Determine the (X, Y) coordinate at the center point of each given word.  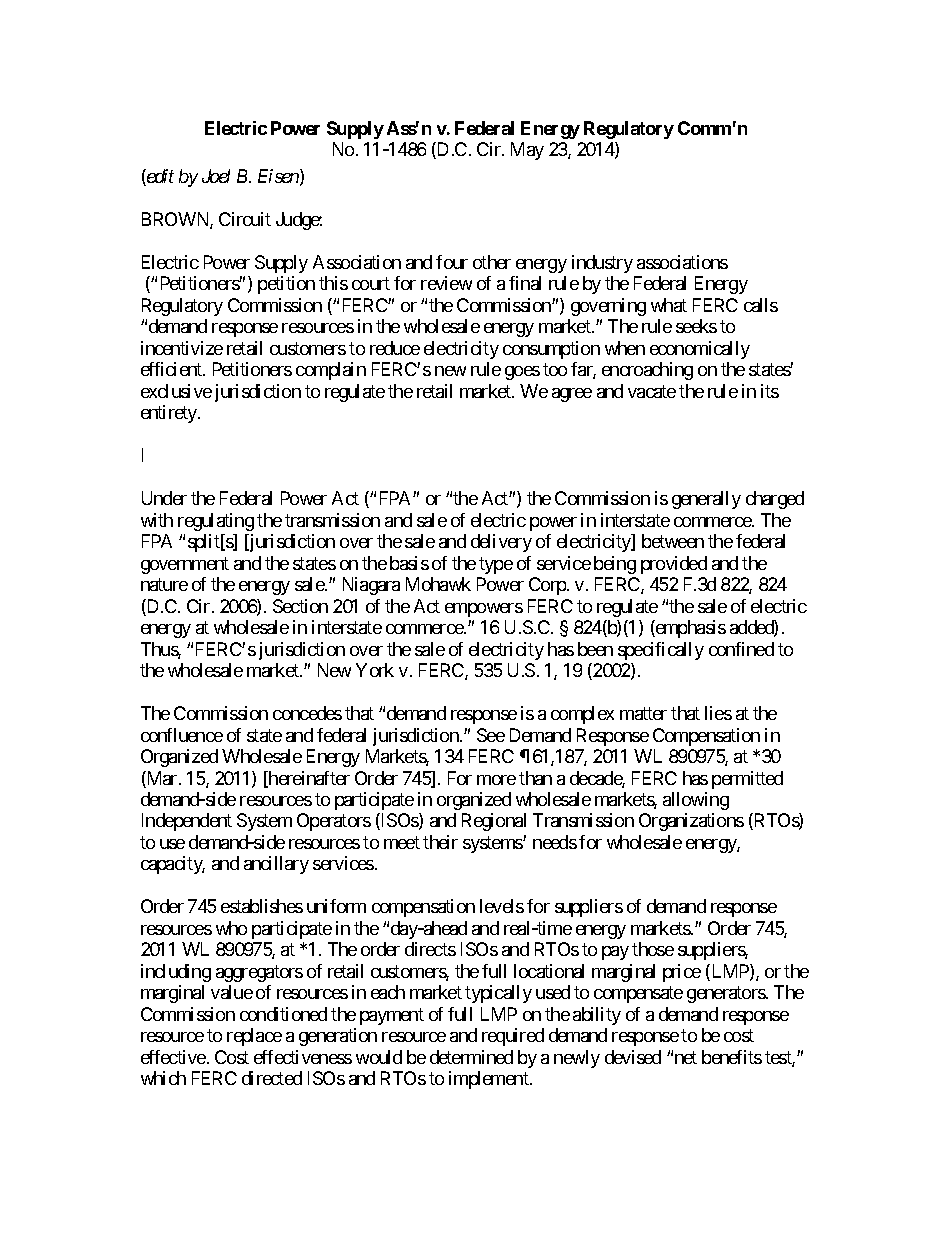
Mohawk (438, 584)
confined (741, 649)
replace (254, 1037)
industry (602, 264)
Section (300, 606)
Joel (216, 176)
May (527, 151)
